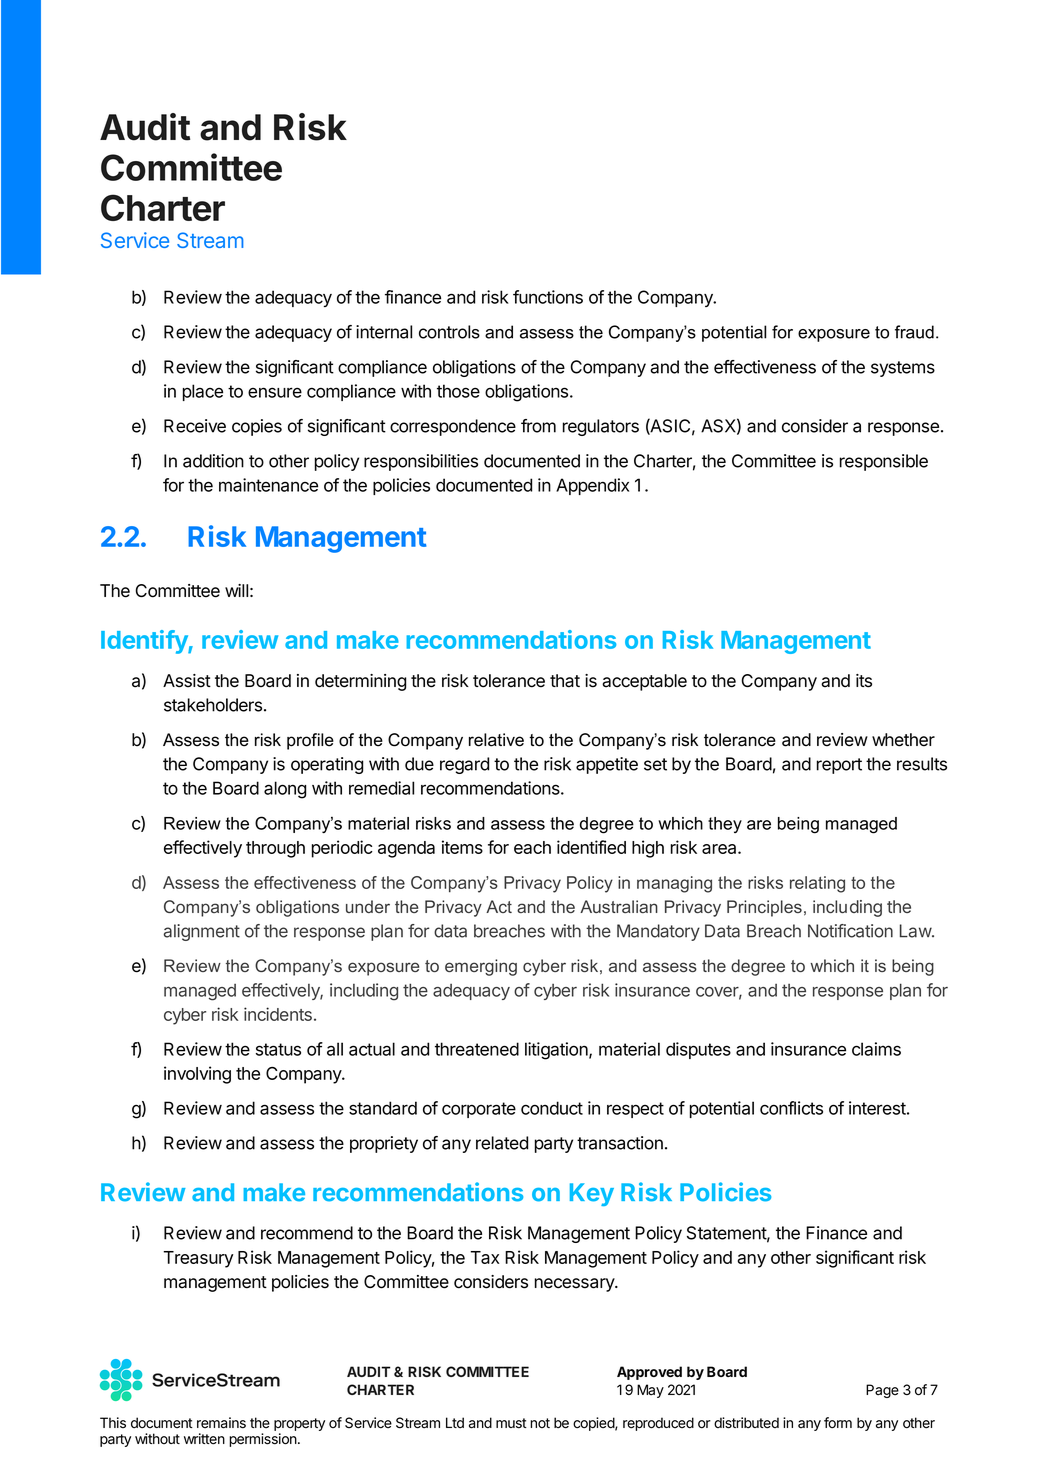 Image resolution: width=1048 pixels, height=1482 pixels. What do you see at coordinates (203, 392) in the document?
I see `place` at bounding box center [203, 392].
